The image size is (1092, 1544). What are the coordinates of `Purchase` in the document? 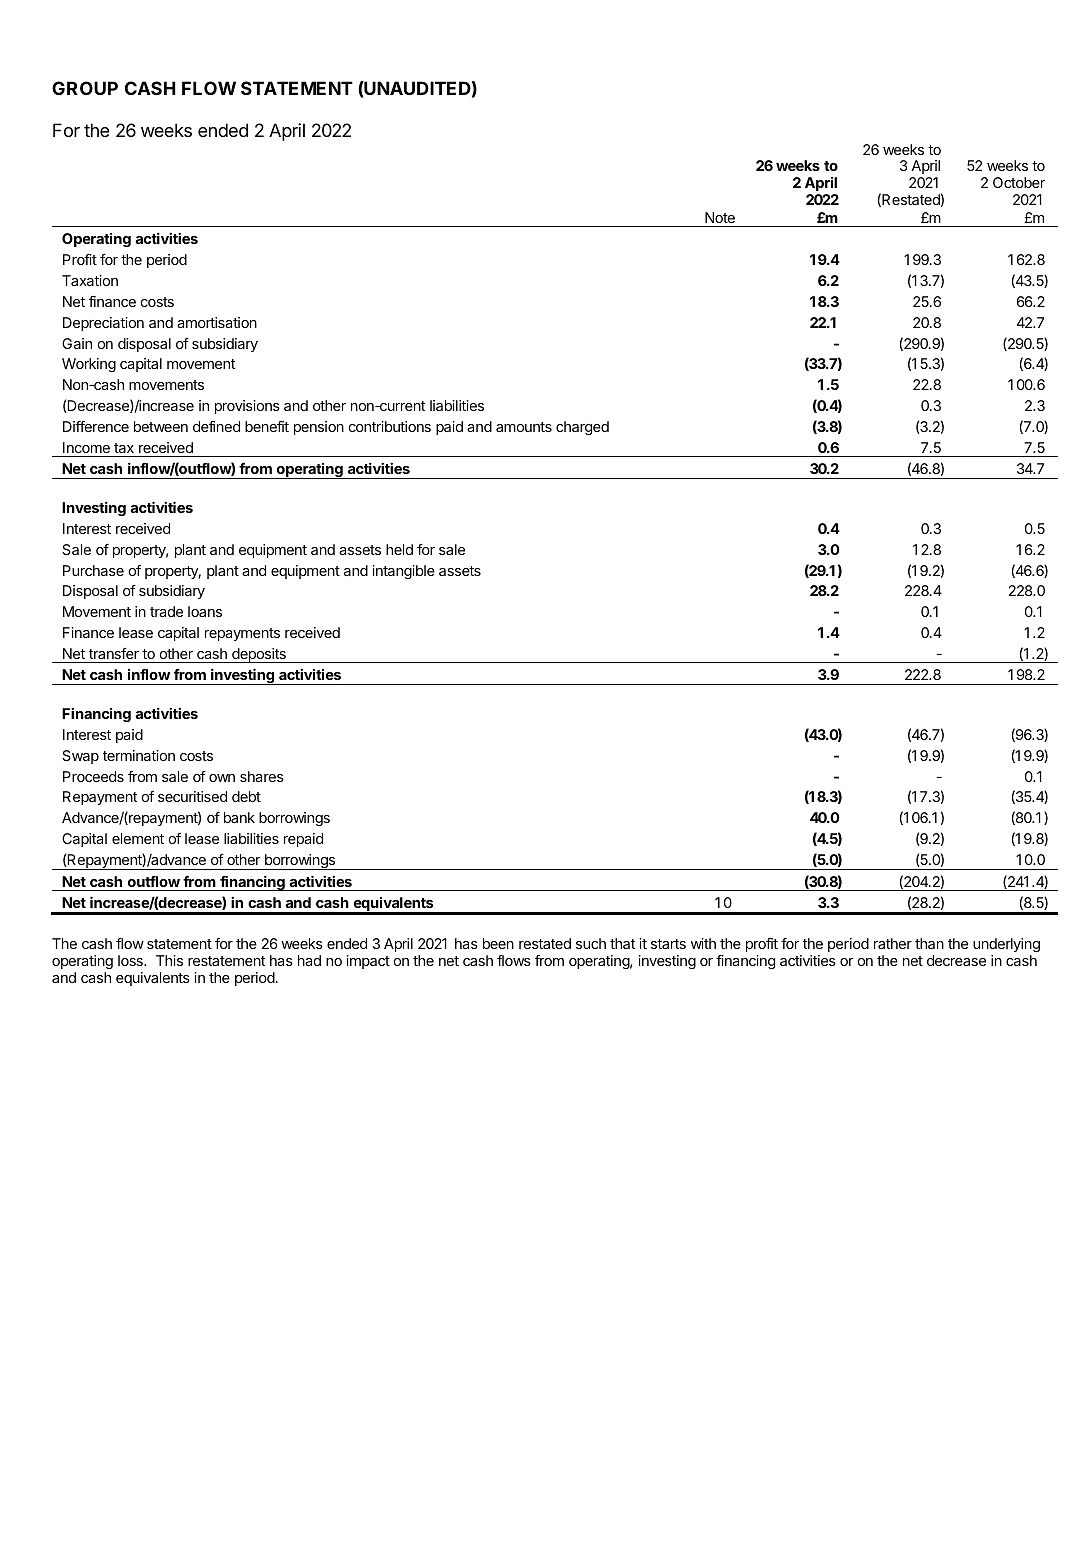 It's located at (93, 570).
